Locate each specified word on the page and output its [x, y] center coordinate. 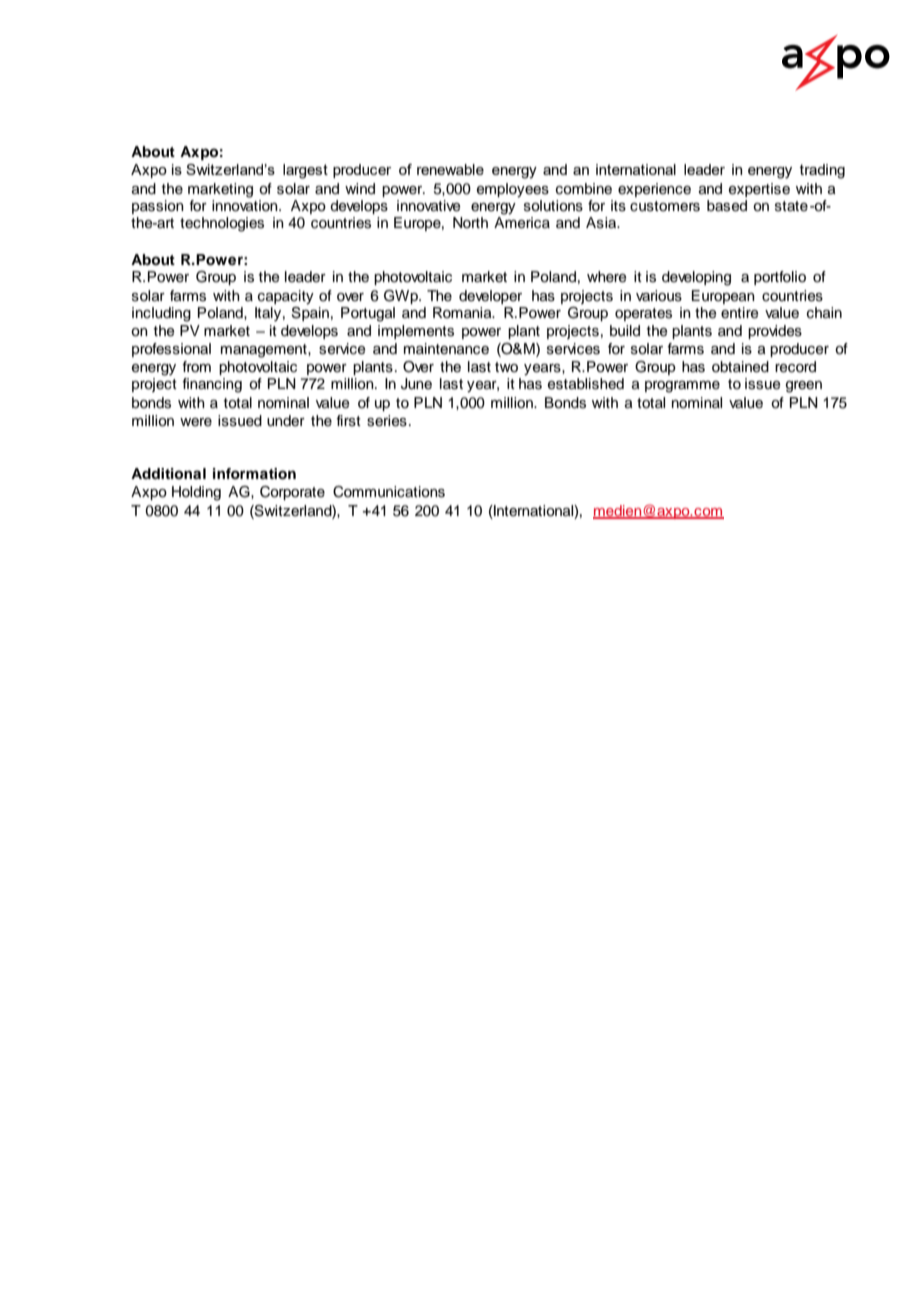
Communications [389, 492]
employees [513, 190]
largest [305, 171]
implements [416, 332]
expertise [759, 190]
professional [171, 350]
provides [775, 332]
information [254, 474]
